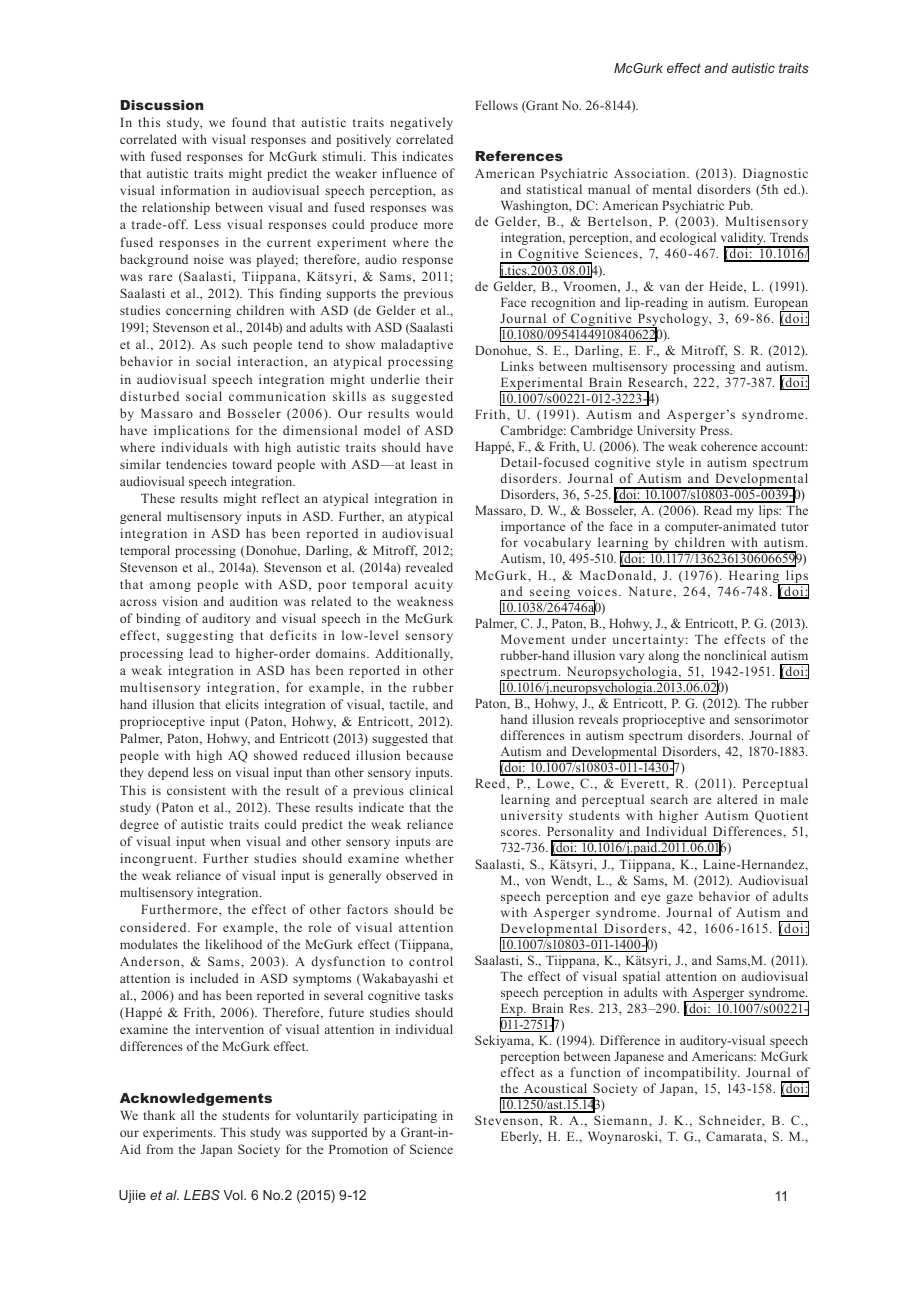 This image has width=924, height=1297. I want to click on Diagnostic, so click(775, 174).
